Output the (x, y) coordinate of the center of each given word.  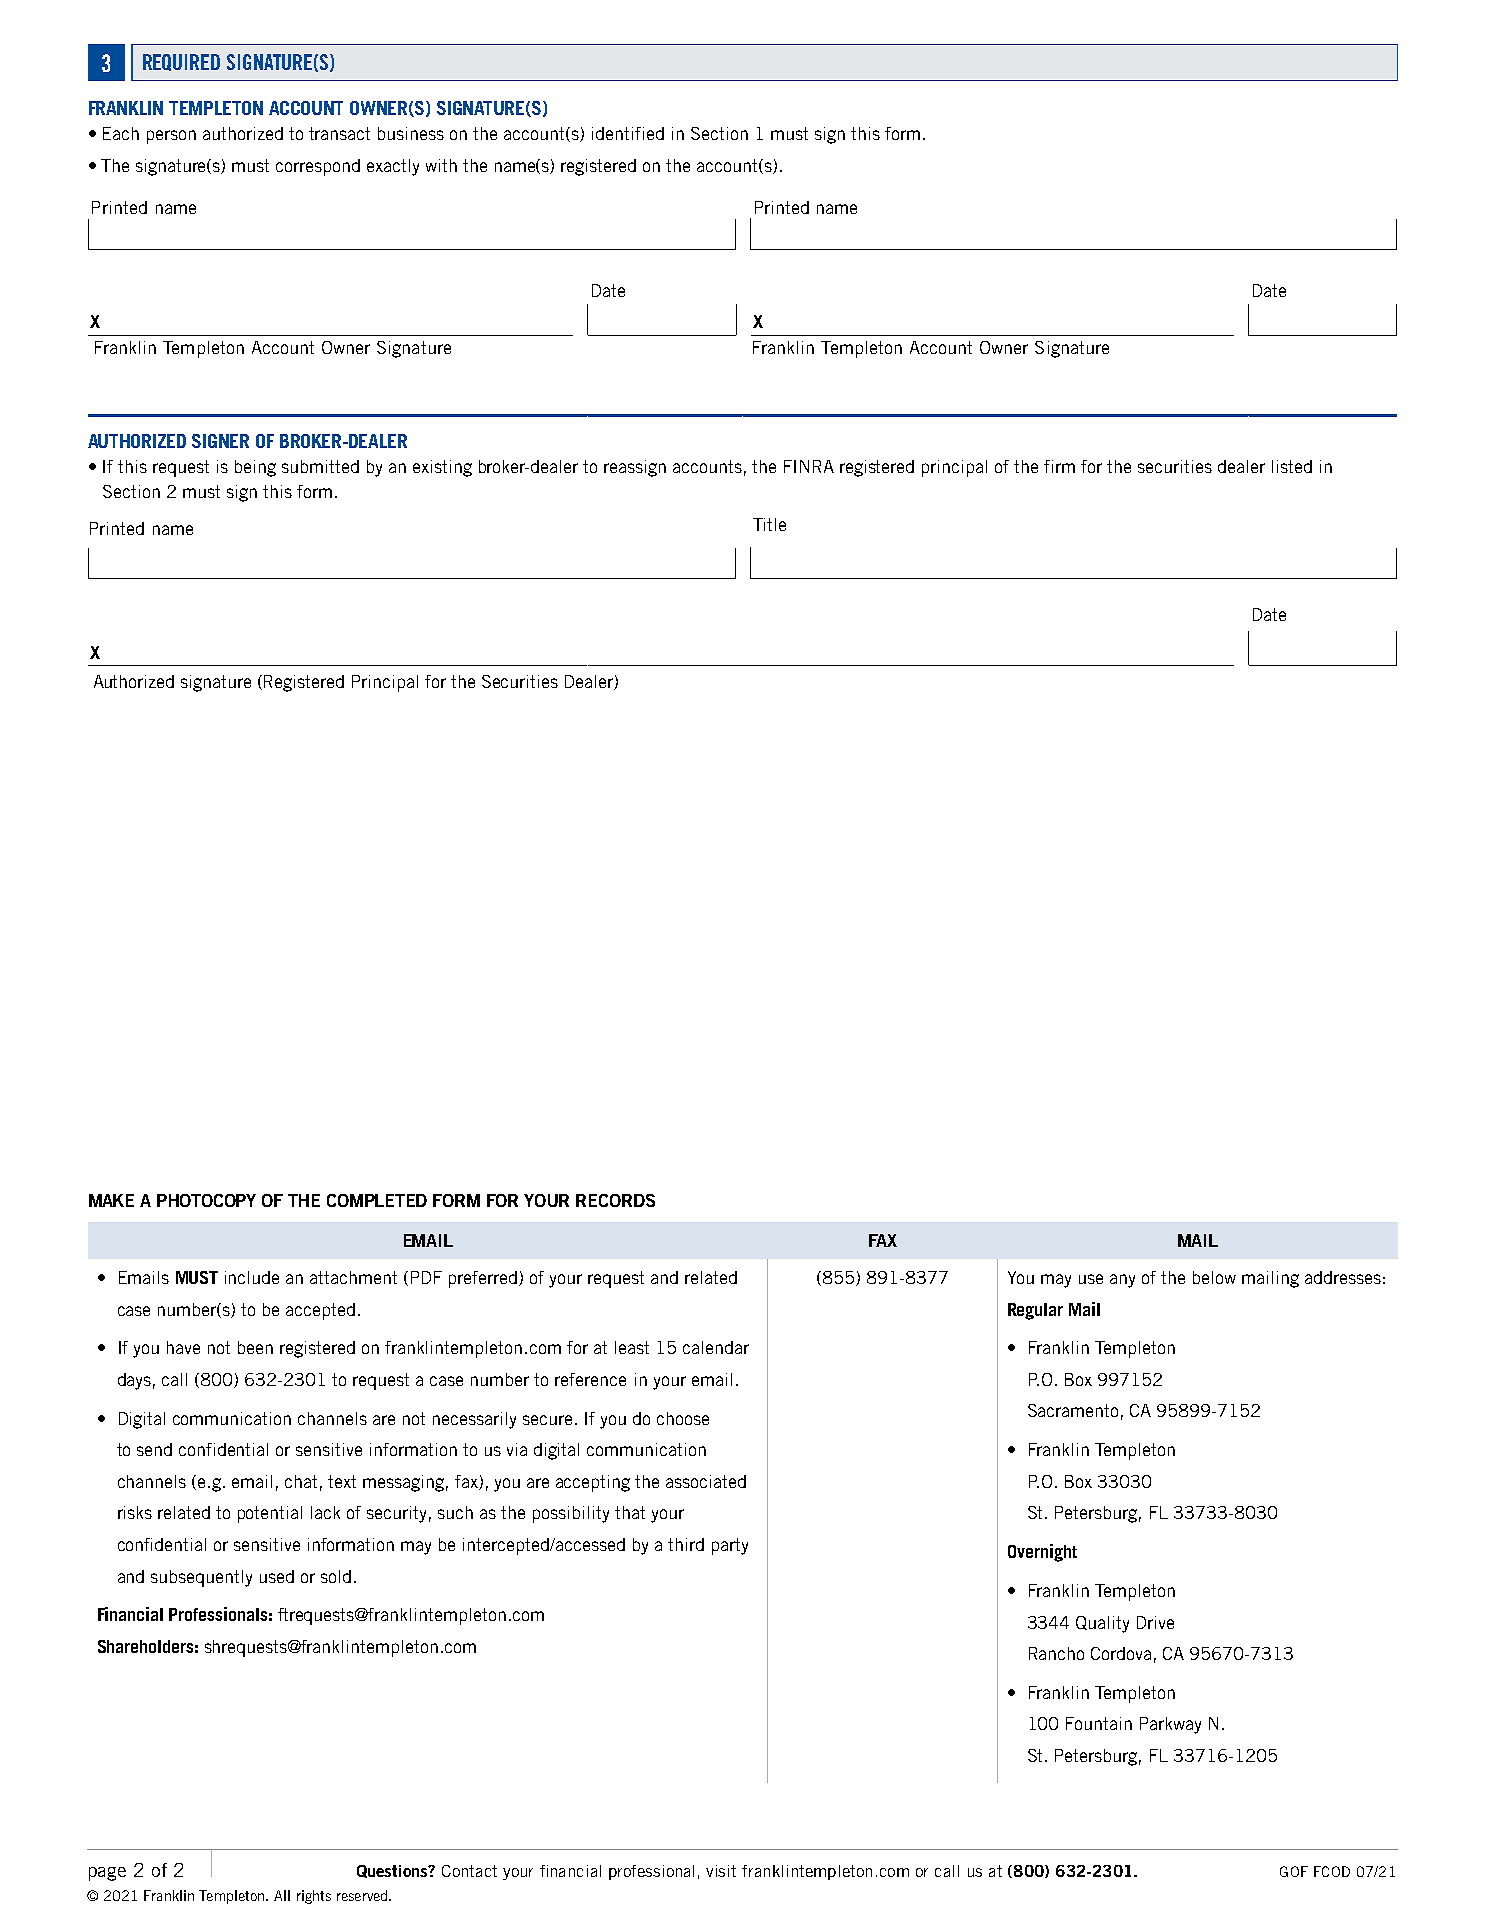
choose (683, 1418)
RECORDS (615, 1200)
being (255, 468)
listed (1292, 466)
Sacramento (1073, 1410)
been (255, 1347)
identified (628, 133)
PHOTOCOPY (206, 1200)
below (1214, 1277)
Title (769, 524)
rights (314, 1897)
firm (1059, 466)
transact (339, 133)
